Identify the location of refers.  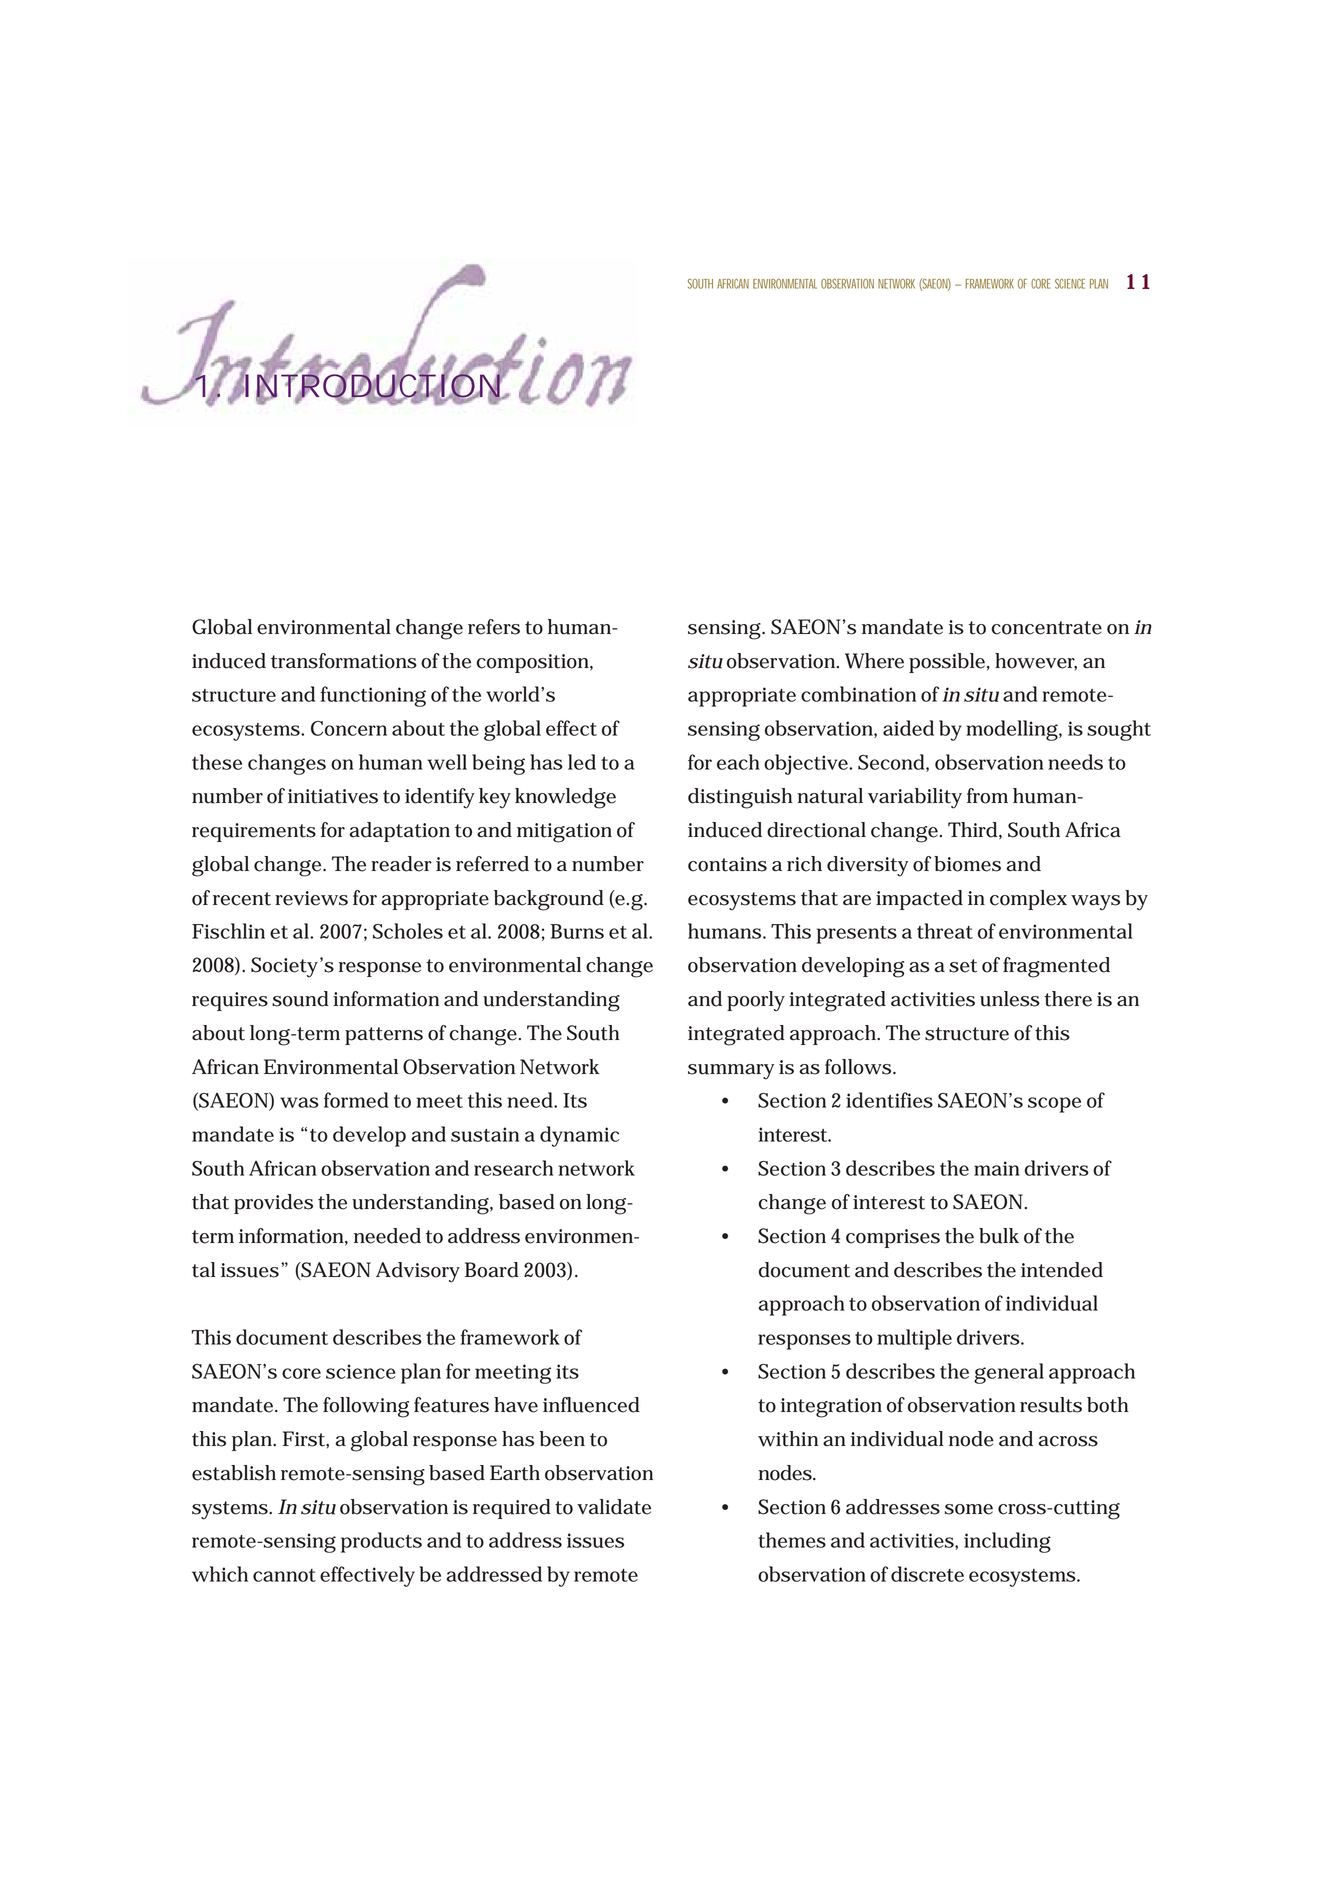
(494, 627).
